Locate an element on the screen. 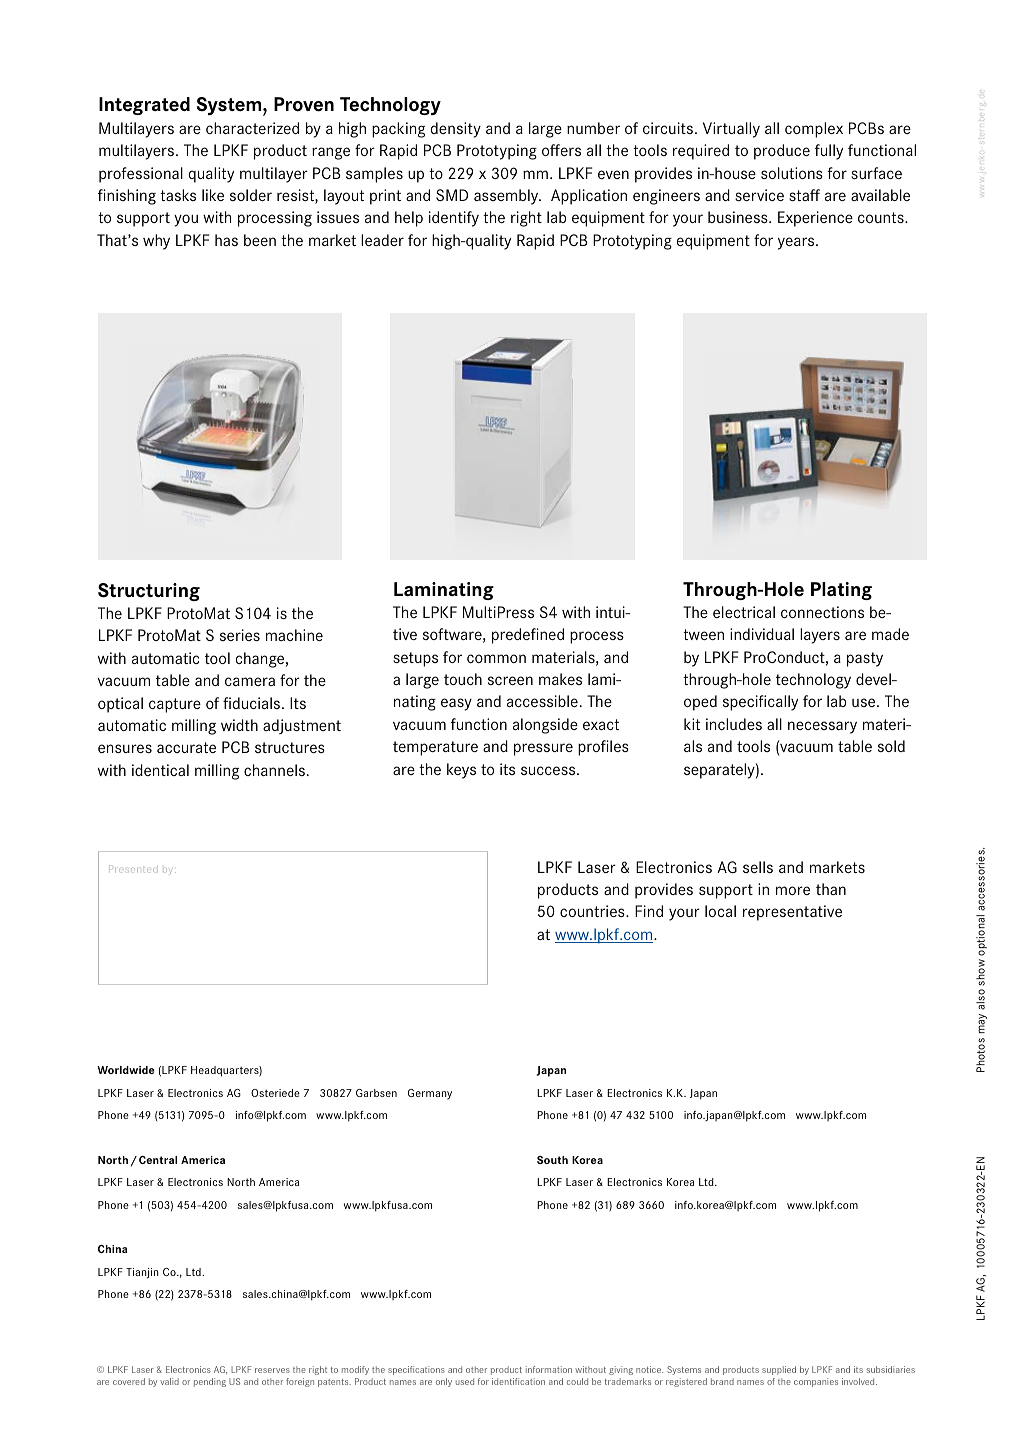 The image size is (1025, 1450). pressure is located at coordinates (543, 749).
